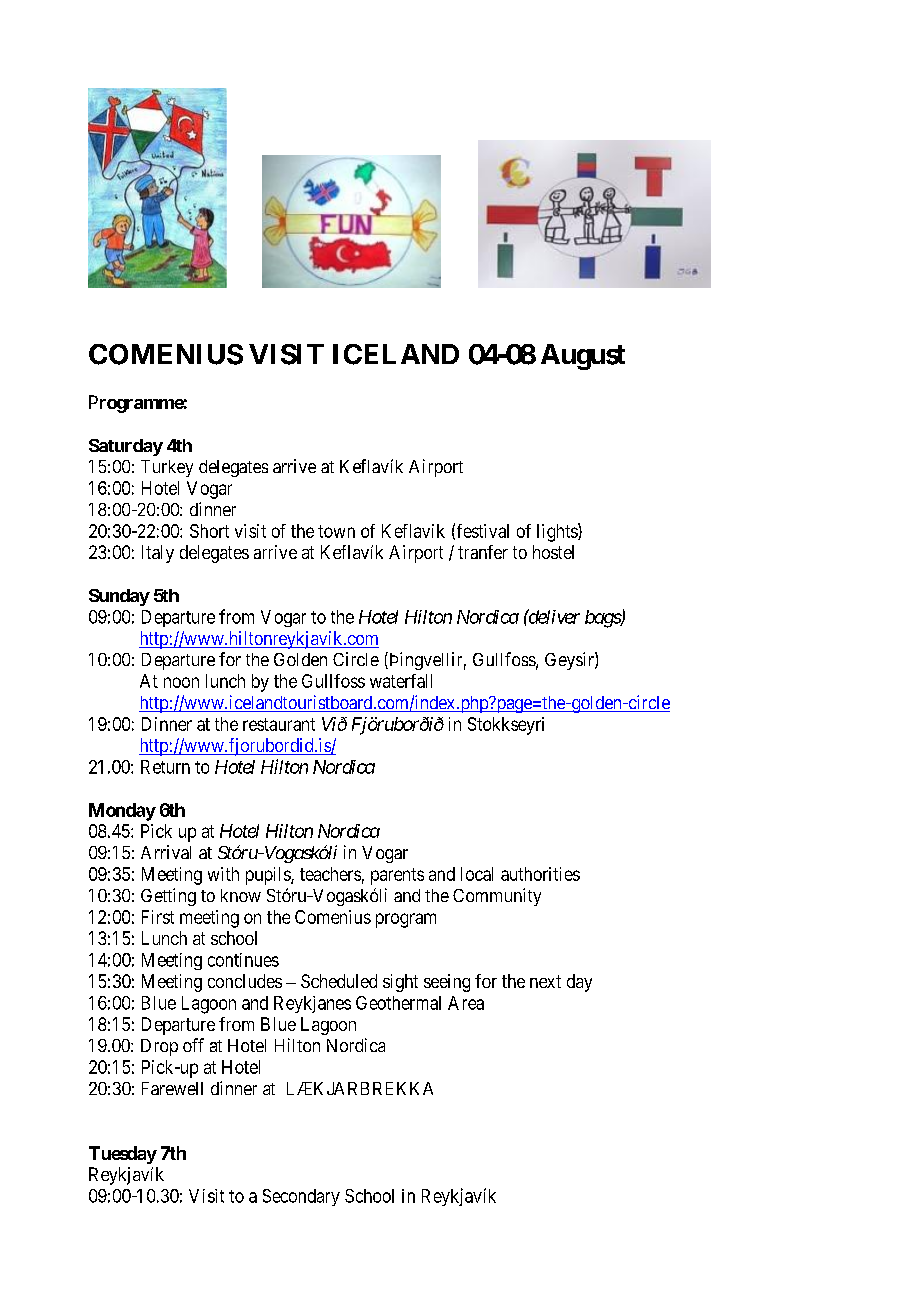 This page has height=1308, width=924. I want to click on Italy, so click(158, 554).
